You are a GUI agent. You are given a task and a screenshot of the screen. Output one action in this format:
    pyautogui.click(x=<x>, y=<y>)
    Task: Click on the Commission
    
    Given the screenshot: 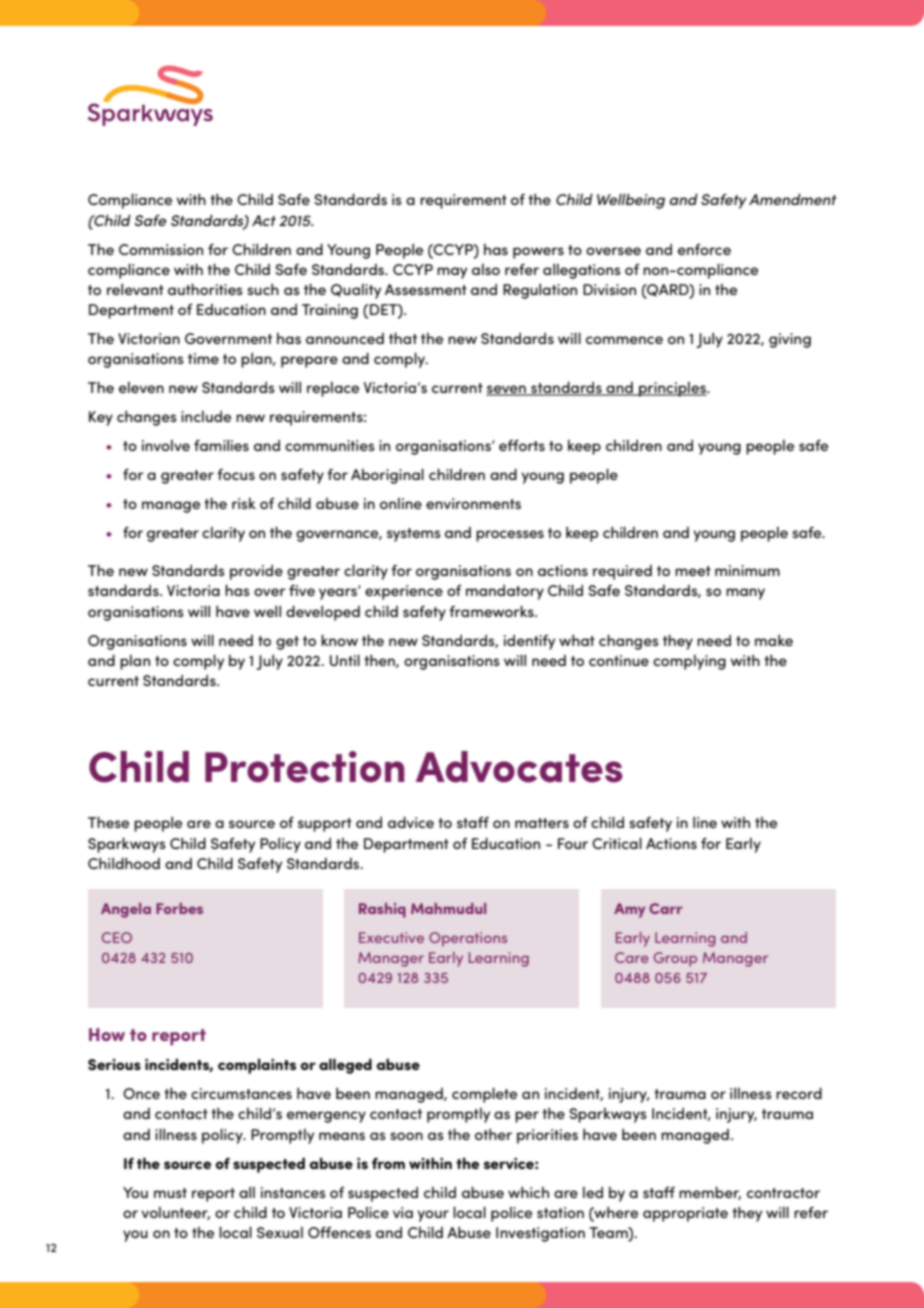 What is the action you would take?
    pyautogui.click(x=161, y=249)
